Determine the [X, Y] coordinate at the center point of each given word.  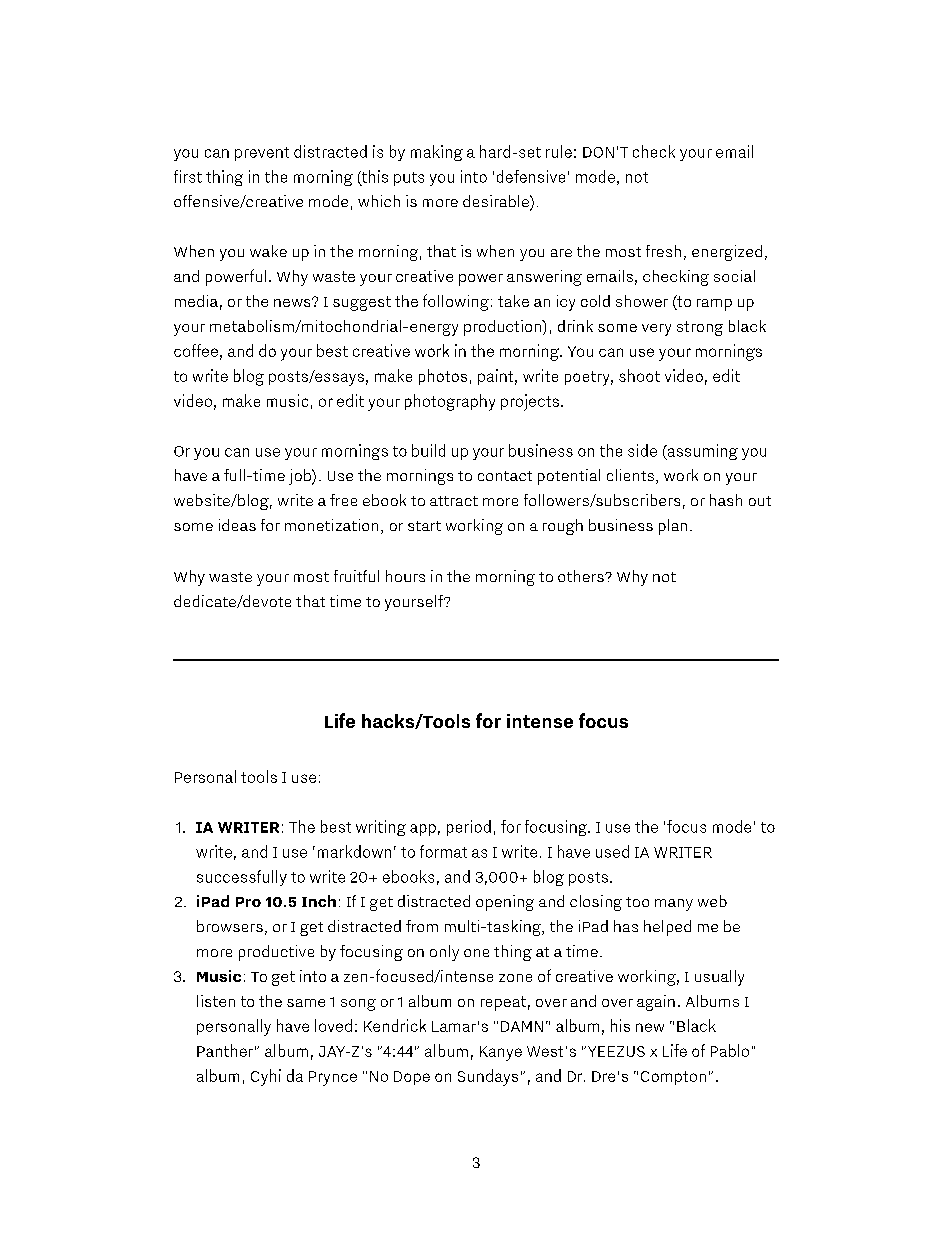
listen [216, 1001]
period [469, 828]
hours [405, 576]
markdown [354, 851]
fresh [663, 251]
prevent [262, 154]
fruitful [356, 576]
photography [450, 402]
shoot [639, 375]
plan [673, 527]
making [437, 153]
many [674, 905]
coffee [196, 350]
